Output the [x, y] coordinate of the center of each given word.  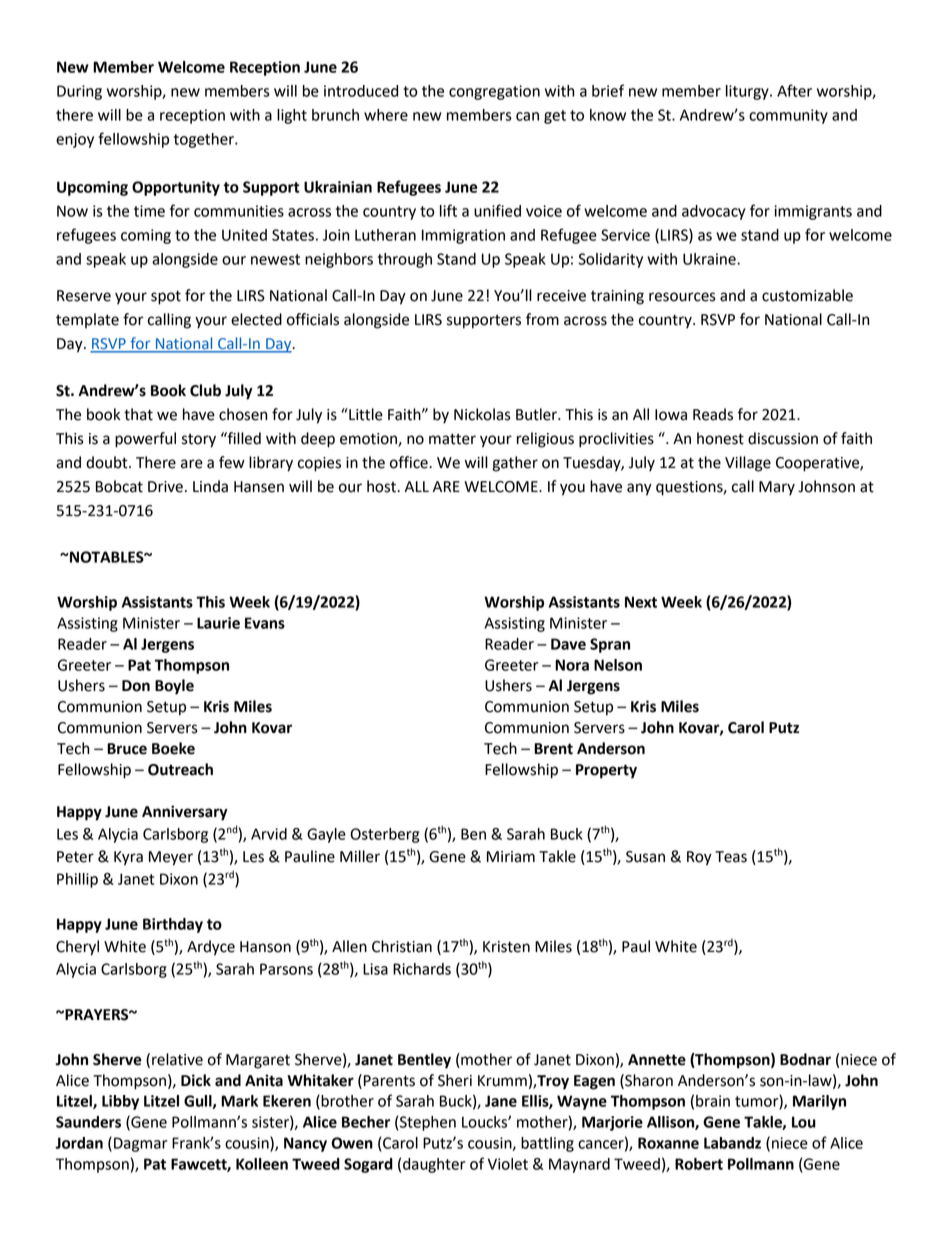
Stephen [427, 1123]
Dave [568, 644]
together [205, 140]
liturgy [748, 92]
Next [641, 602]
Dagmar [140, 1144]
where [386, 115]
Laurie [218, 623]
